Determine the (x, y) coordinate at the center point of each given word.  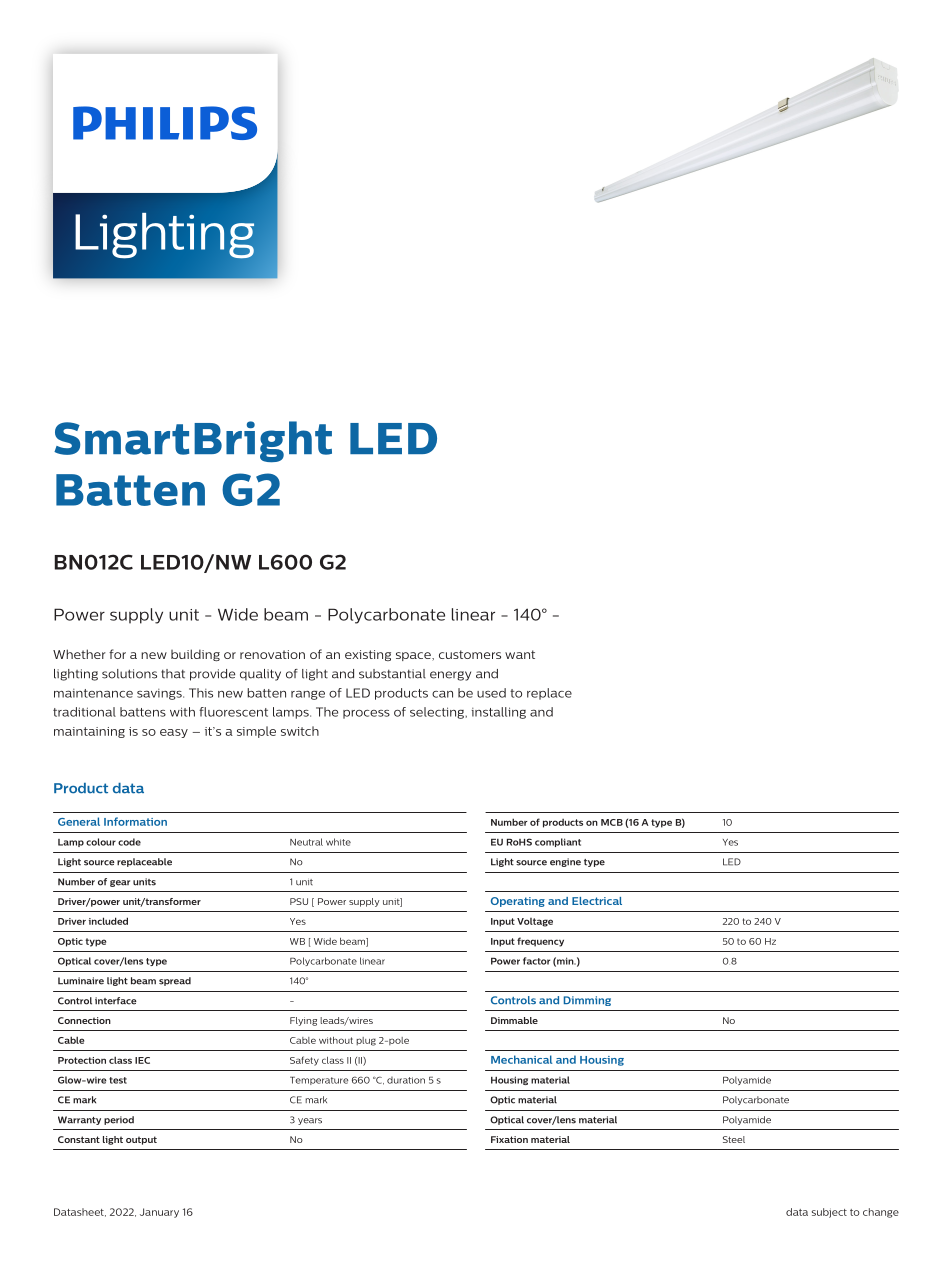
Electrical (597, 901)
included (108, 921)
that (173, 674)
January (159, 1213)
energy (450, 676)
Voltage (535, 922)
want (520, 654)
